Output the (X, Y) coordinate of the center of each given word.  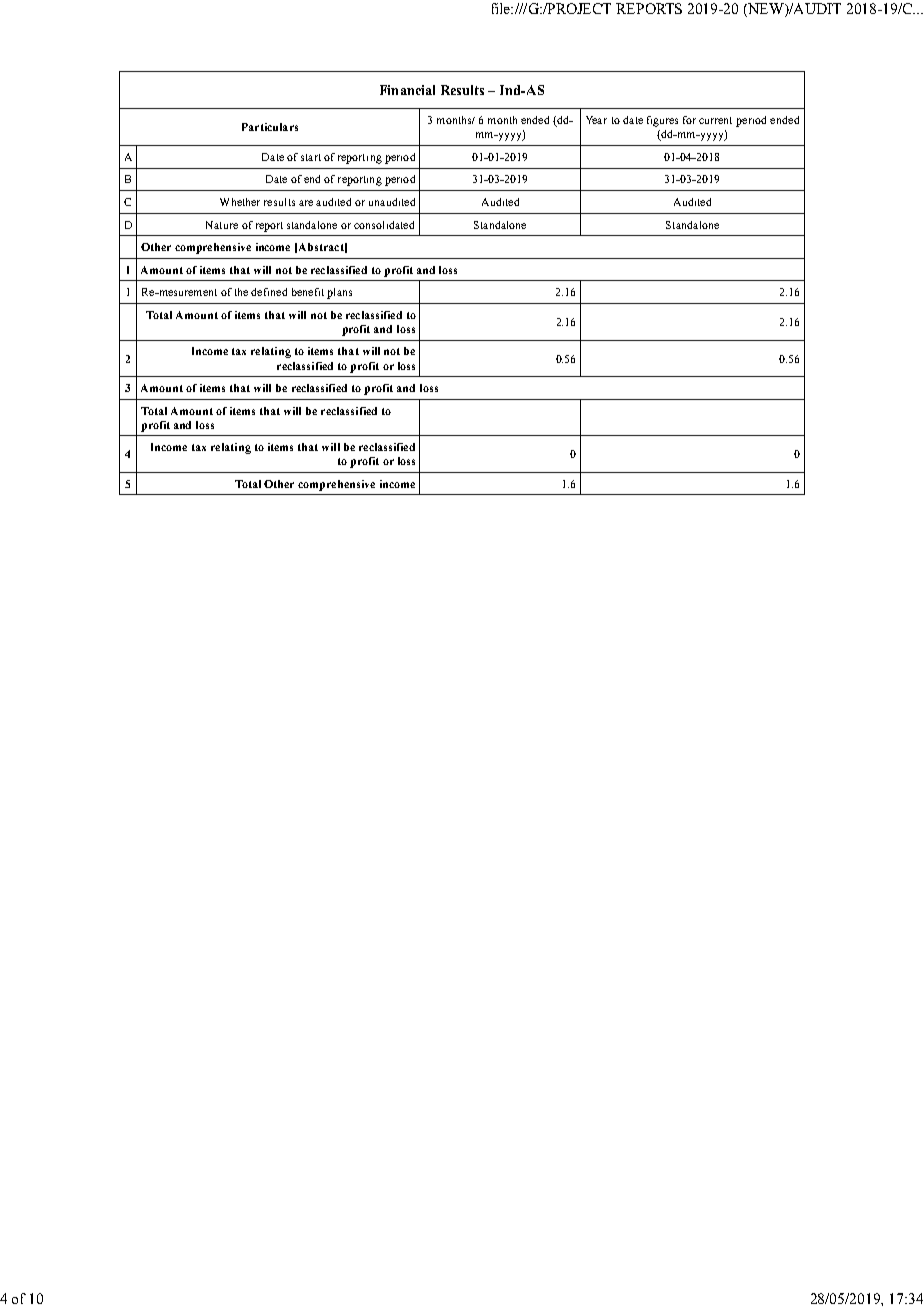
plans (339, 293)
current (715, 120)
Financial (407, 90)
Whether (240, 202)
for (689, 120)
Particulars (270, 127)
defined (269, 292)
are (306, 203)
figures (662, 121)
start (311, 157)
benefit (308, 292)
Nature (222, 225)
